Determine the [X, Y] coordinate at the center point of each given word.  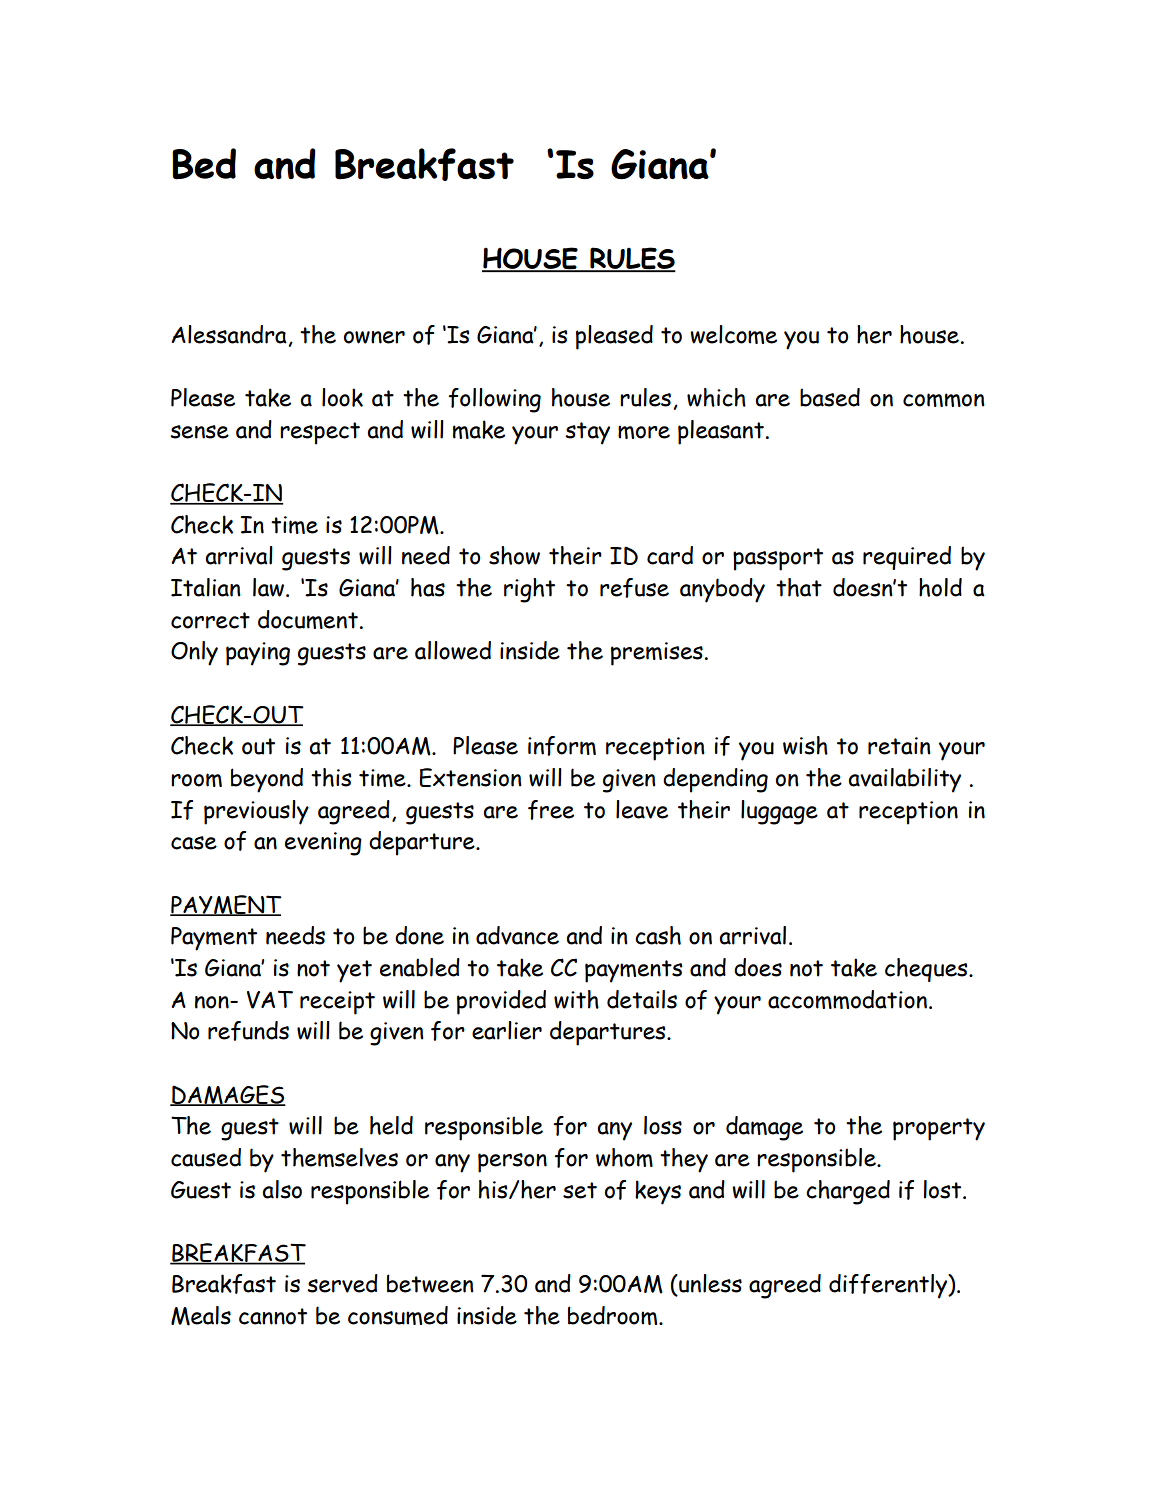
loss [663, 1125]
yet [354, 971]
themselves [339, 1157]
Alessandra [229, 334]
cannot [273, 1316]
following [494, 400]
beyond [267, 780]
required [907, 558]
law [270, 587]
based [830, 397]
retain [899, 746]
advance [517, 935]
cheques [927, 970]
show [514, 555]
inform [562, 746]
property [939, 1129]
